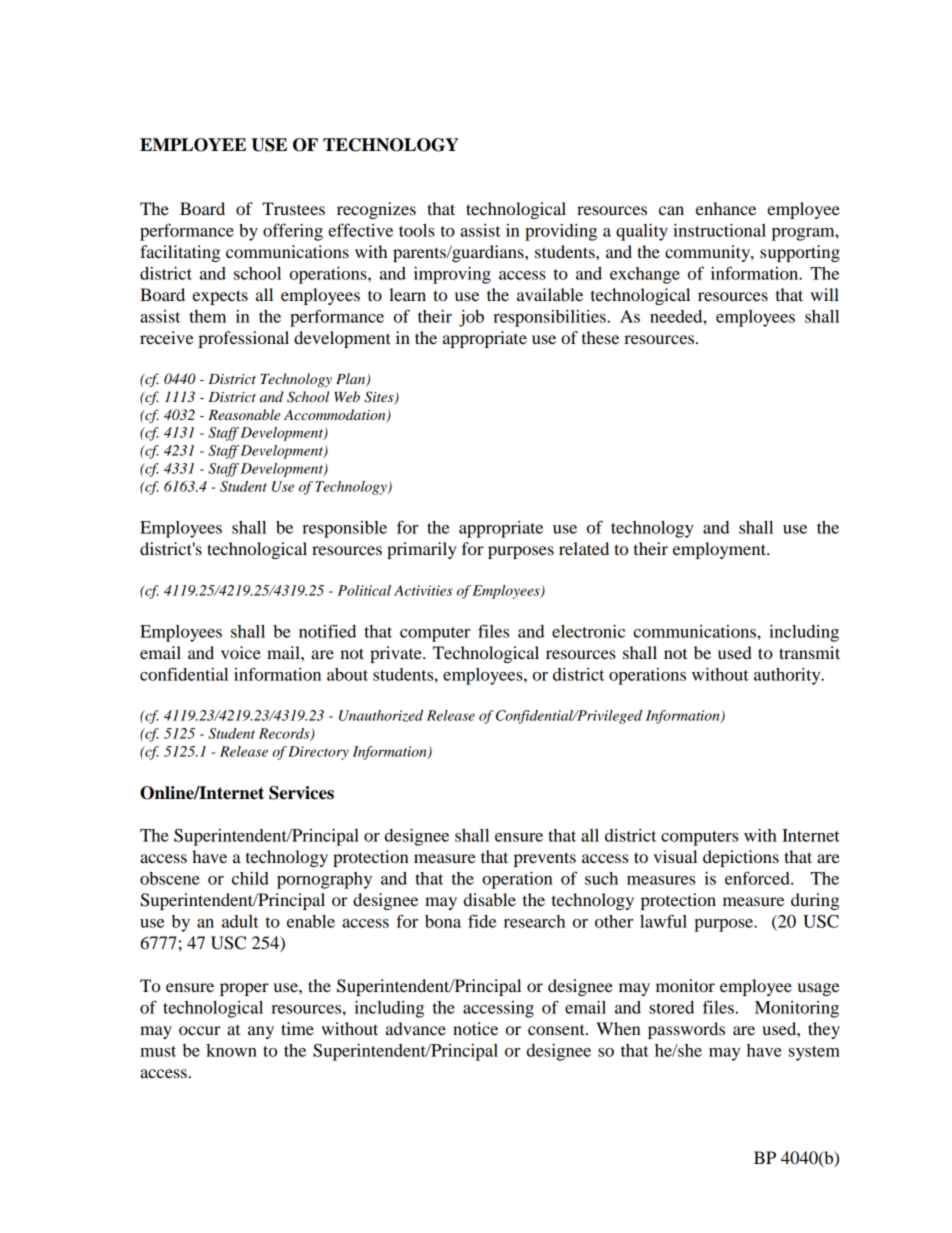  What do you see at coordinates (561, 232) in the page?
I see `providing` at bounding box center [561, 232].
